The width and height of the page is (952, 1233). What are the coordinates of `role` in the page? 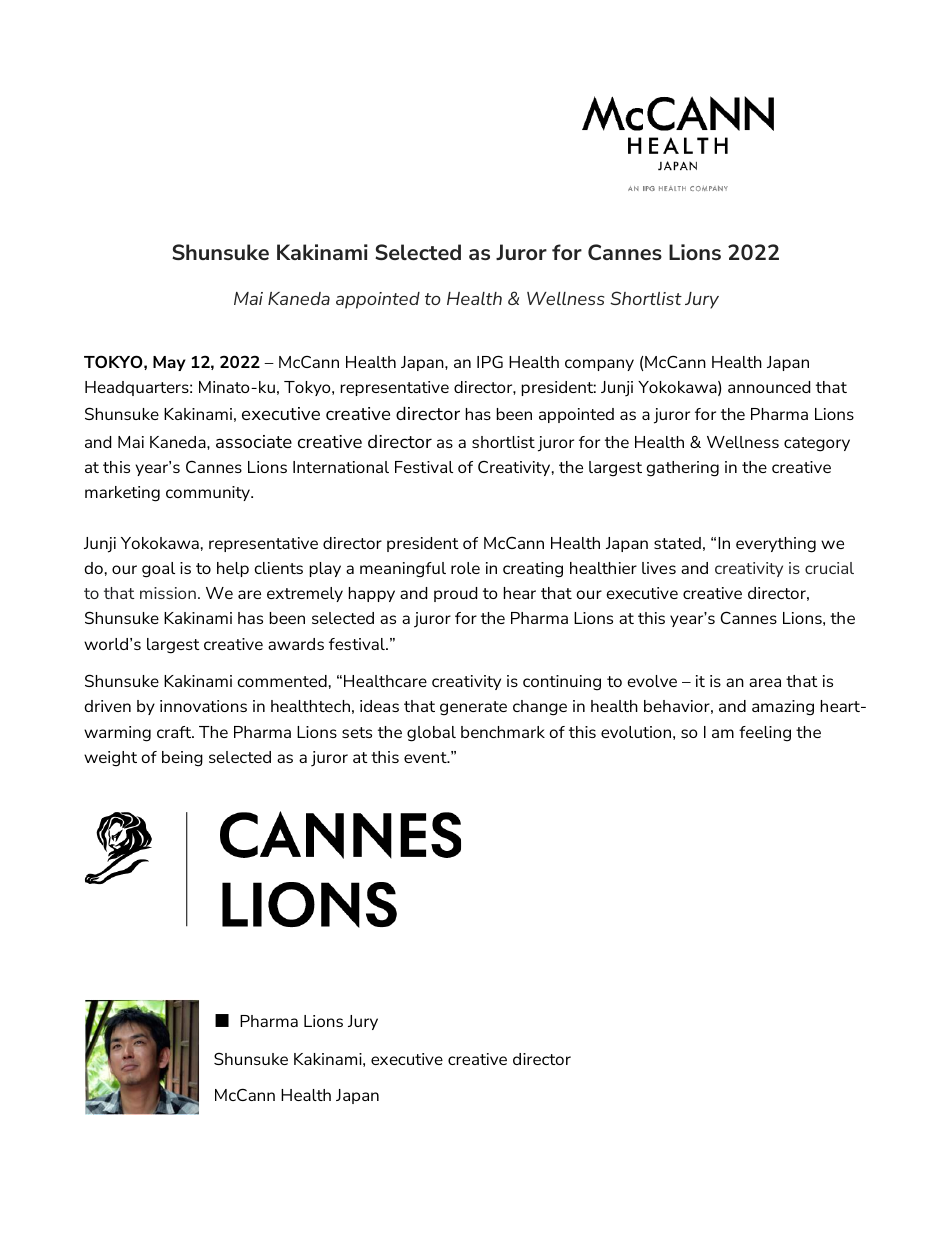 It's located at (465, 568).
